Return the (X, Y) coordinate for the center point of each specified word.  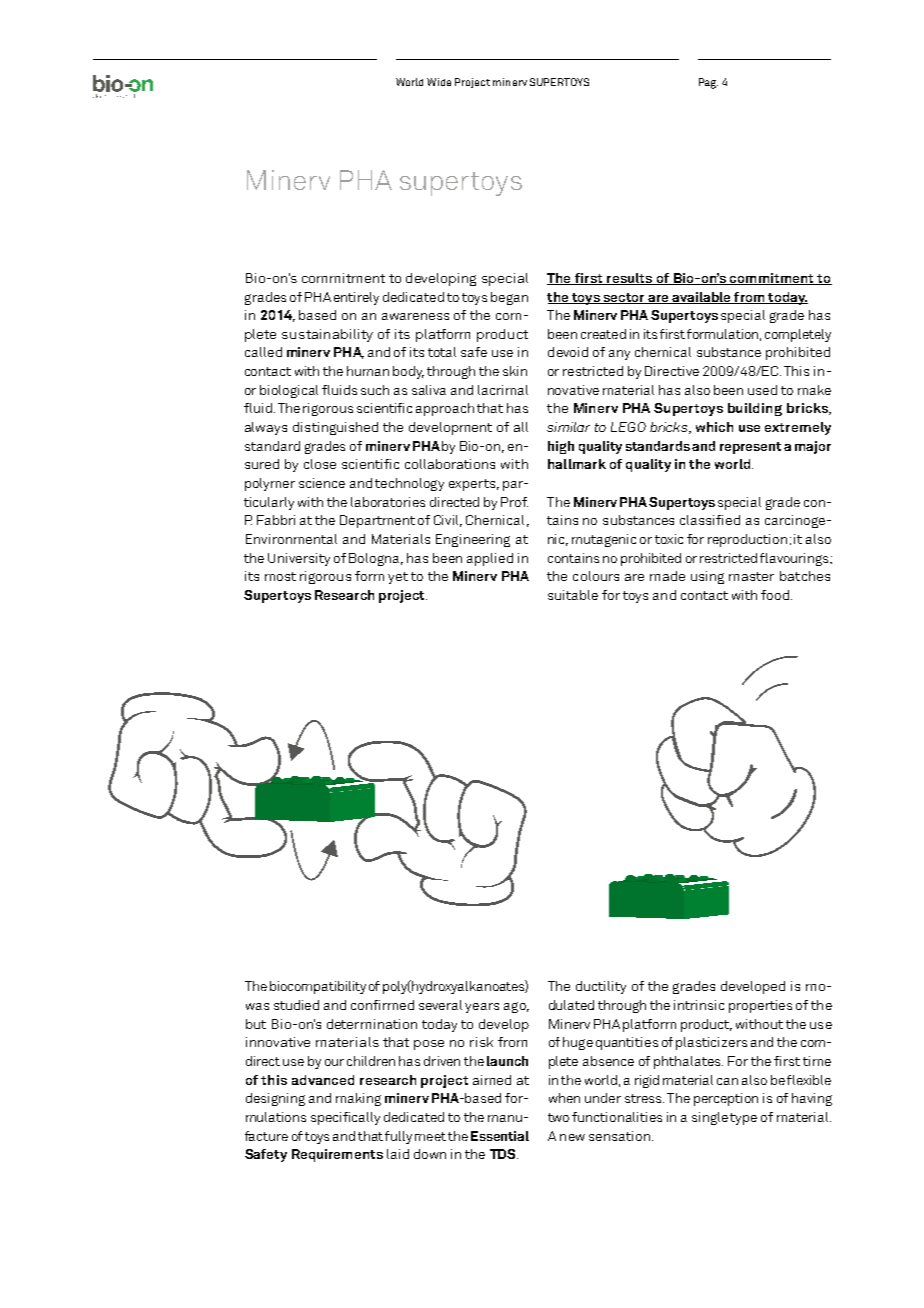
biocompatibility (318, 987)
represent (750, 448)
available (701, 298)
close (320, 464)
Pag (708, 83)
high (561, 447)
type (743, 1119)
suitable (573, 595)
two (558, 1117)
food (775, 595)
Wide (439, 82)
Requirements (337, 1155)
